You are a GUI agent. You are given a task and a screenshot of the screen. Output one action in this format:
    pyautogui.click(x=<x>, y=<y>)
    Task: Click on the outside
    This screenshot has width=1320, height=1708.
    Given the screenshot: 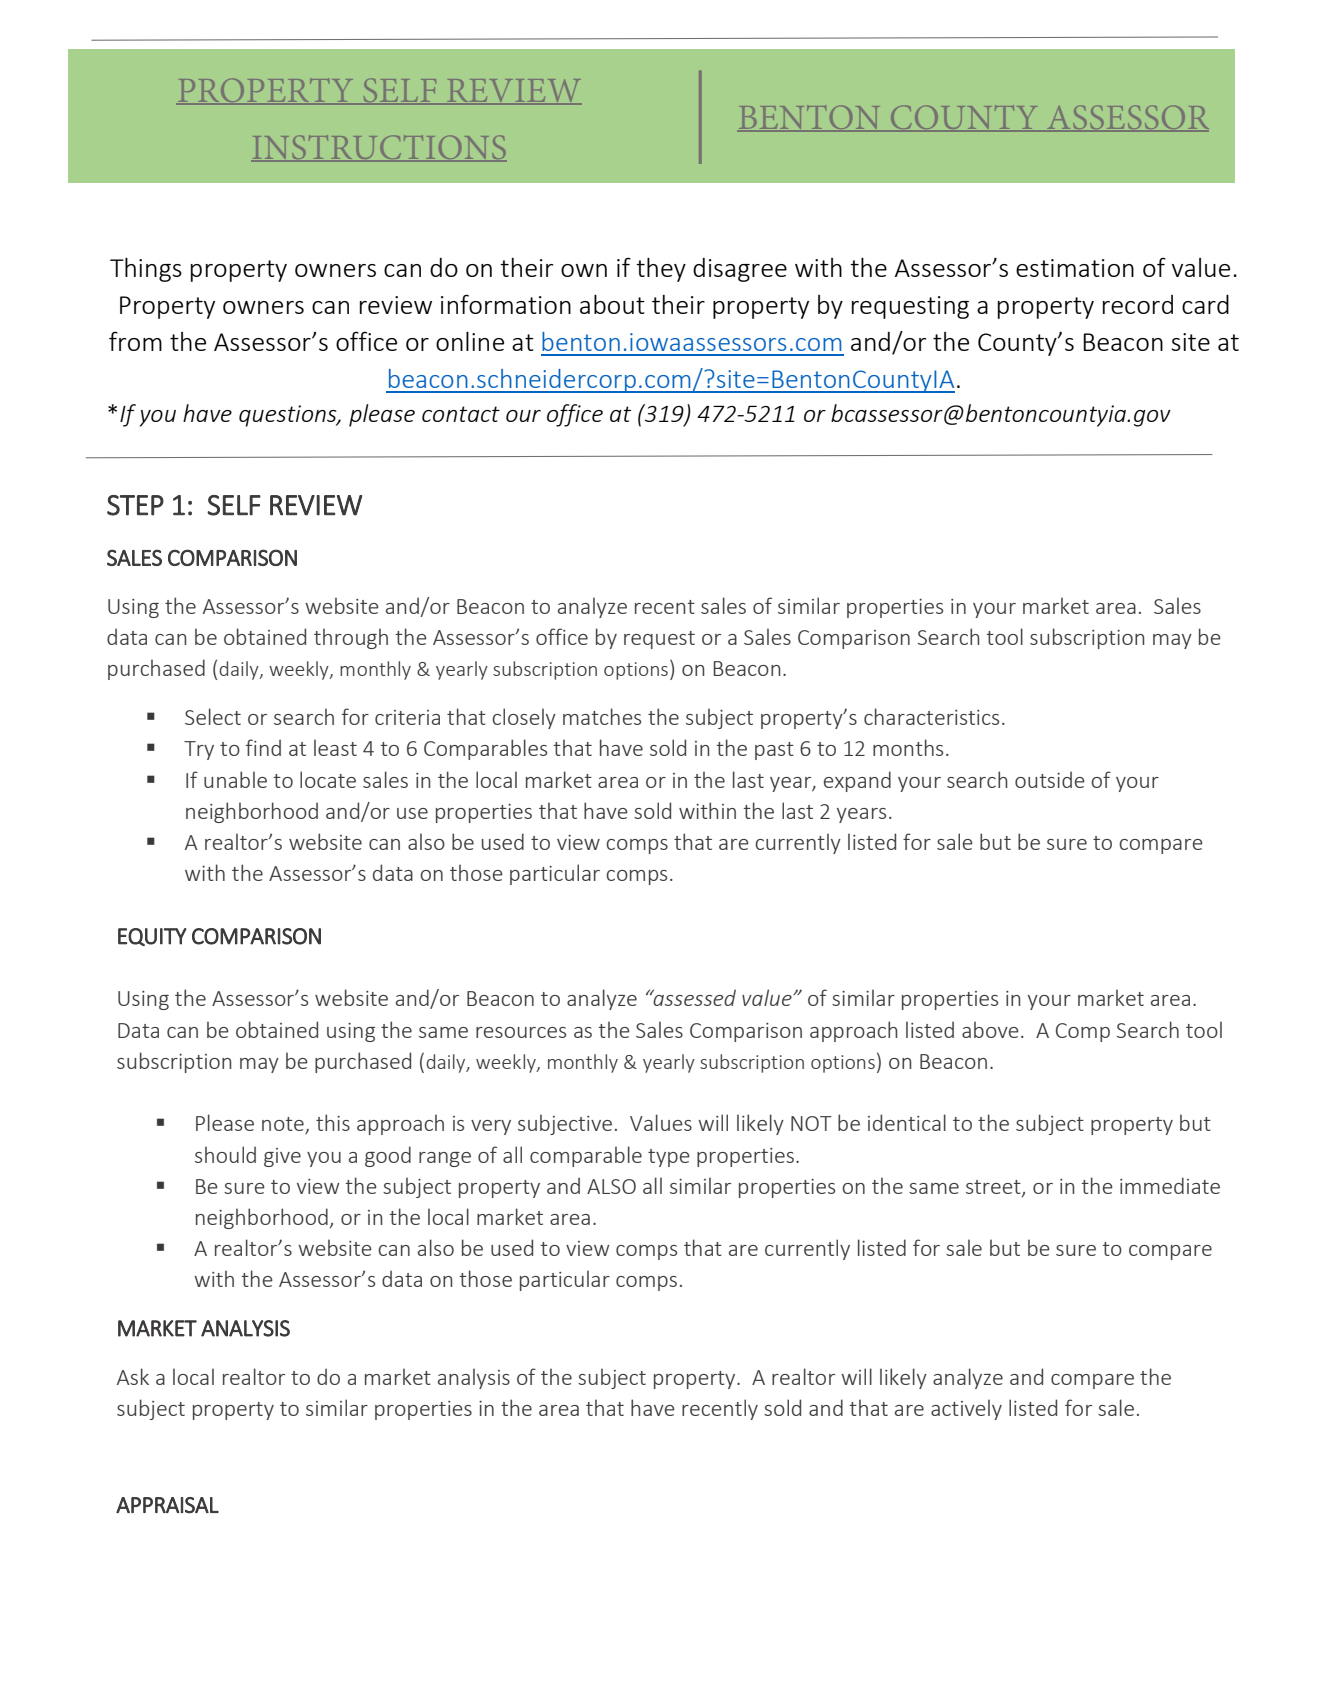 What is the action you would take?
    pyautogui.click(x=1050, y=779)
